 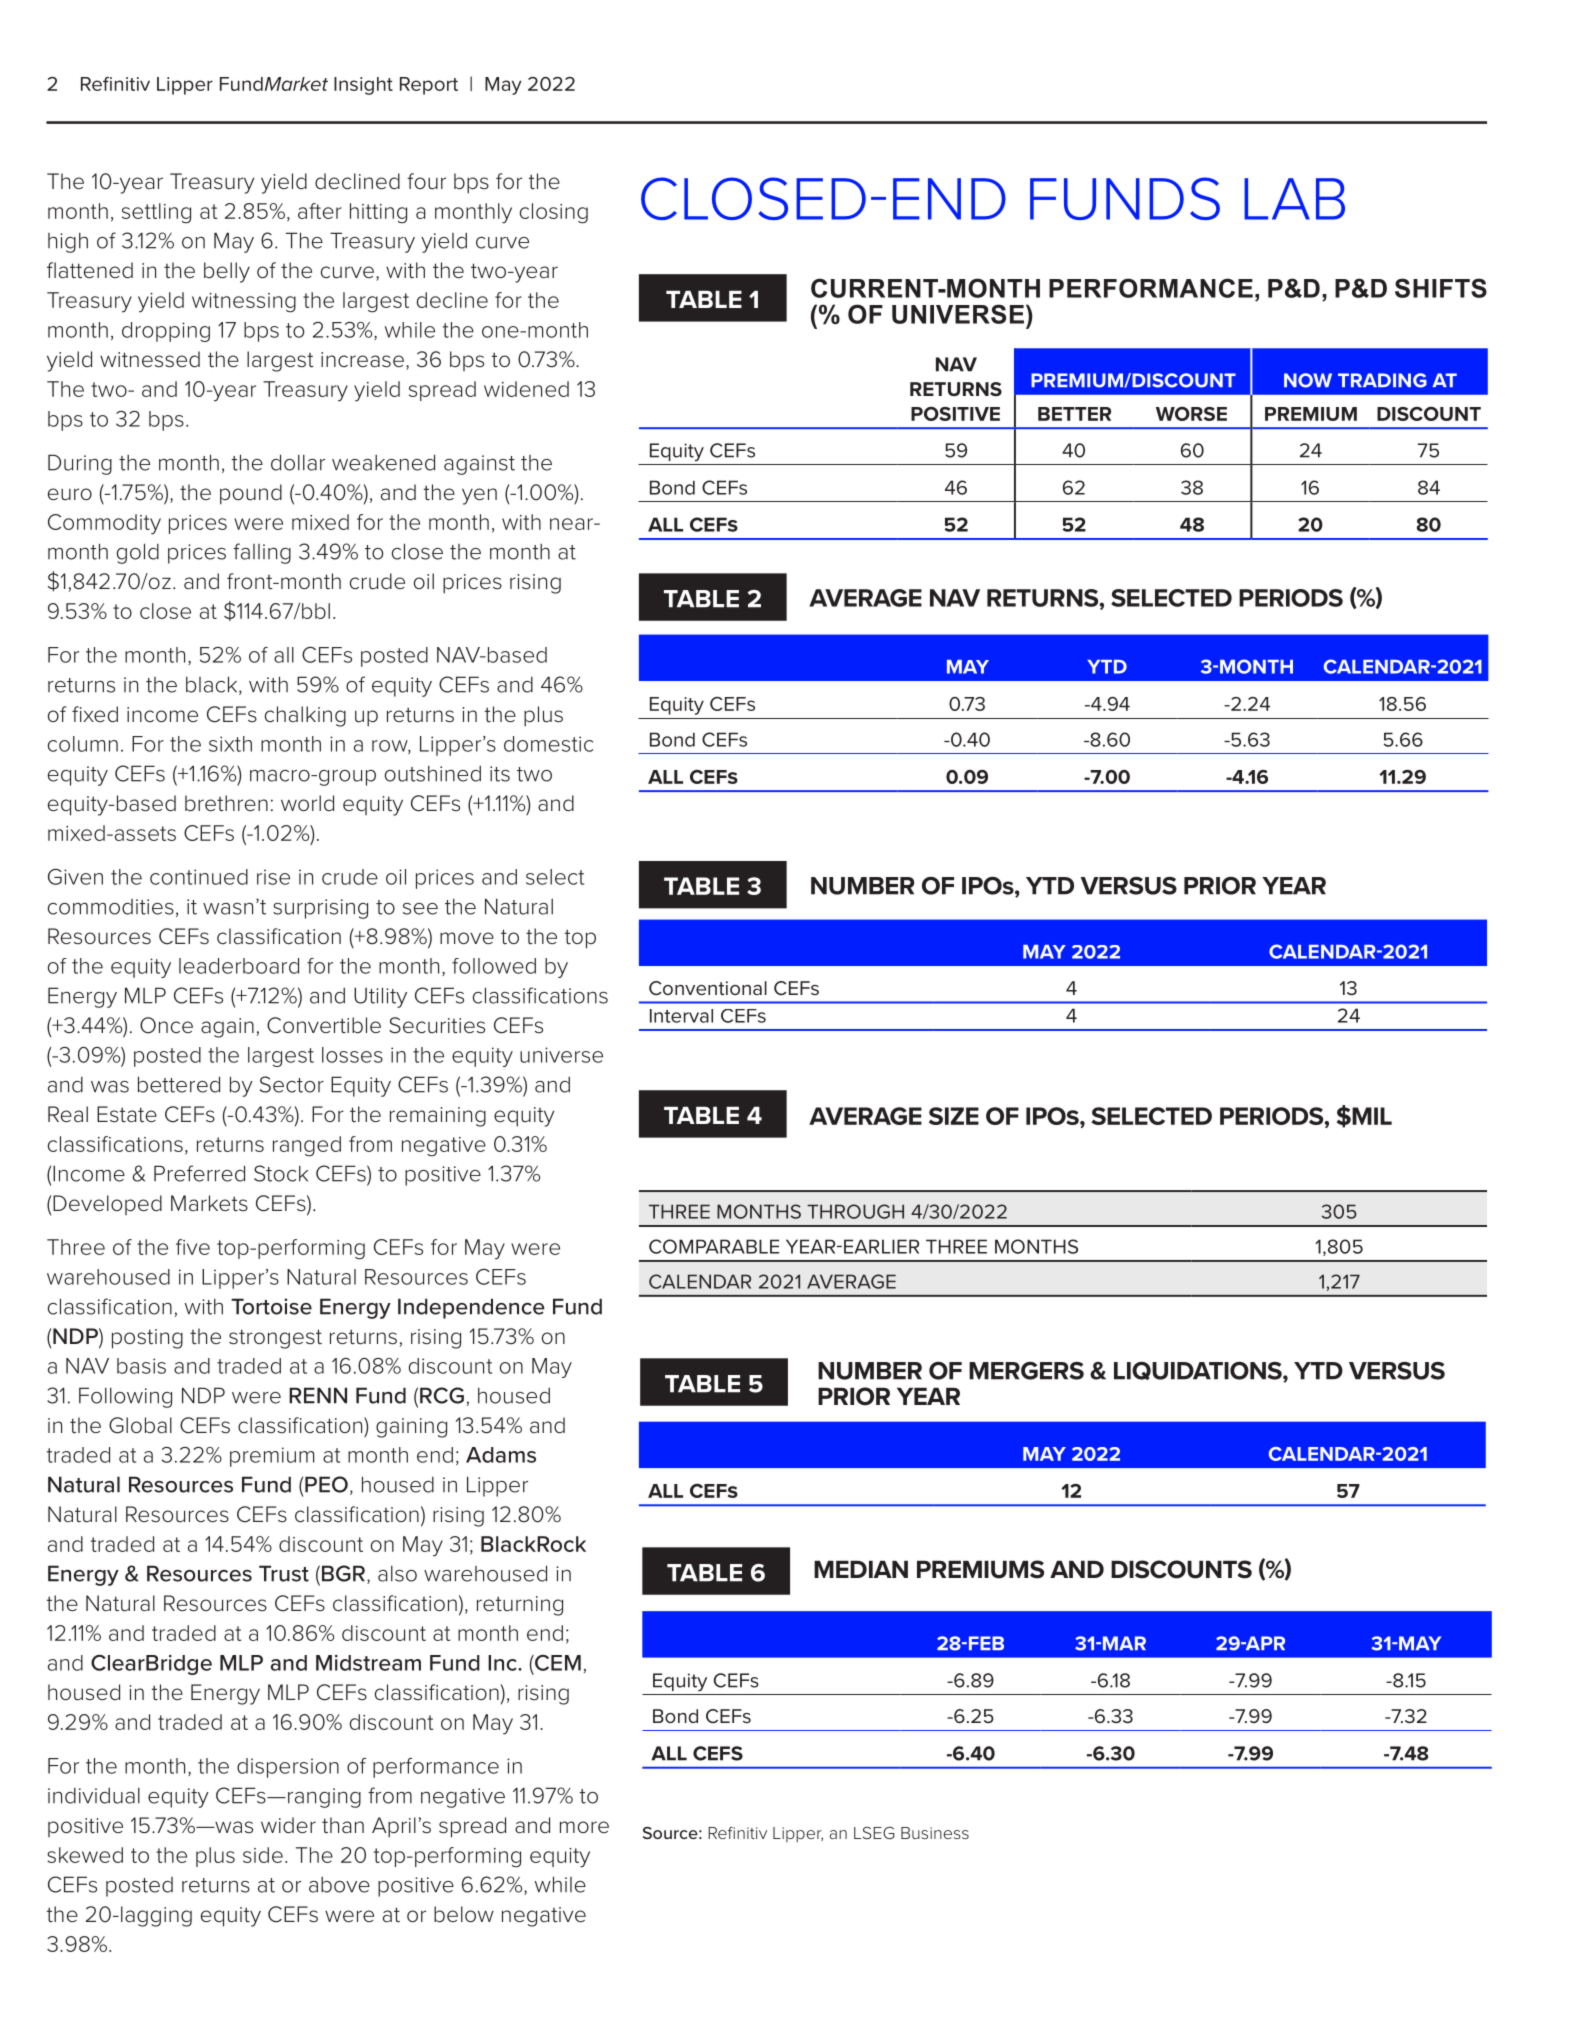 What do you see at coordinates (263, 1855) in the page?
I see `side` at bounding box center [263, 1855].
